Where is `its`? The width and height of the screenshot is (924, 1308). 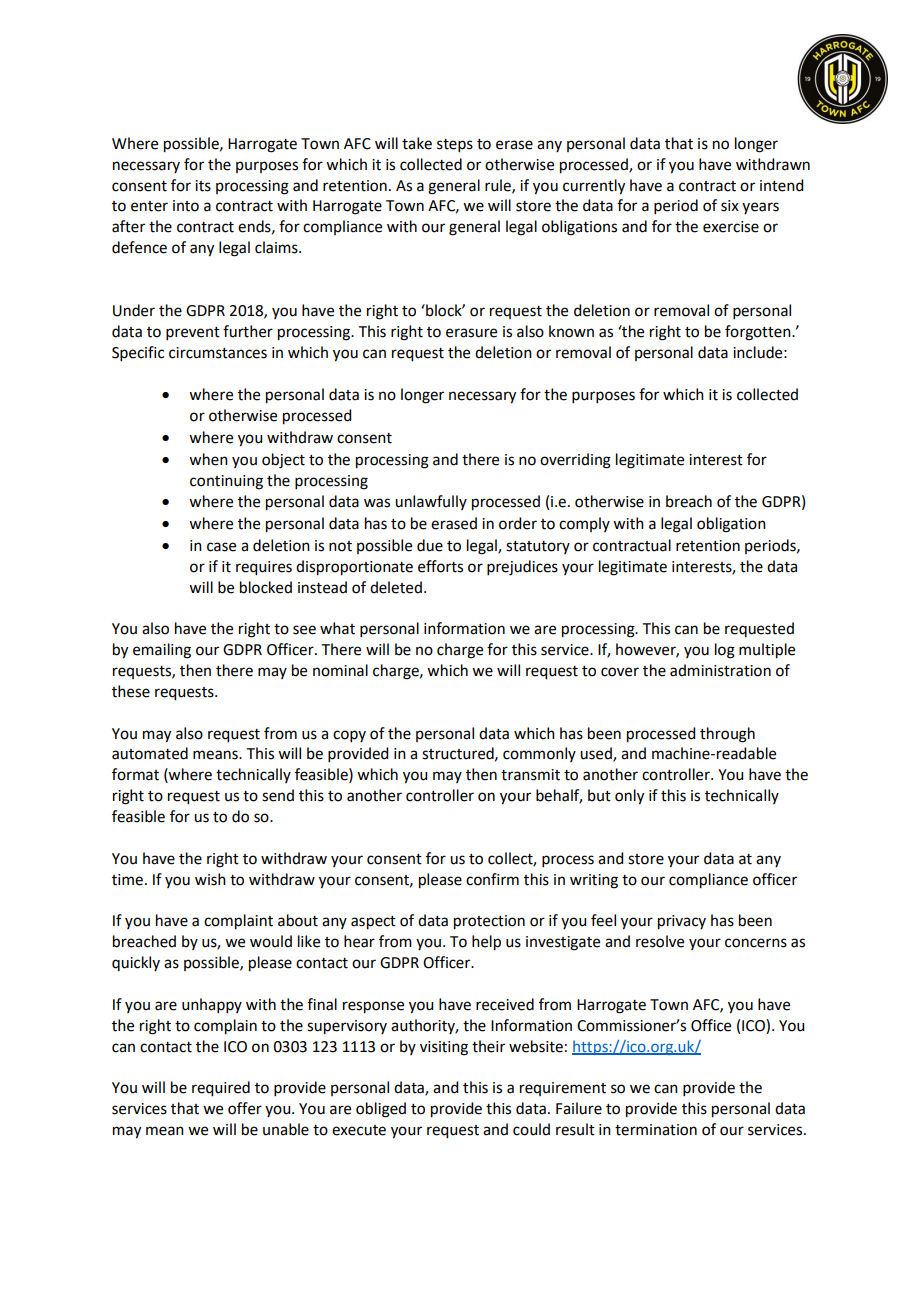 its is located at coordinates (203, 186).
